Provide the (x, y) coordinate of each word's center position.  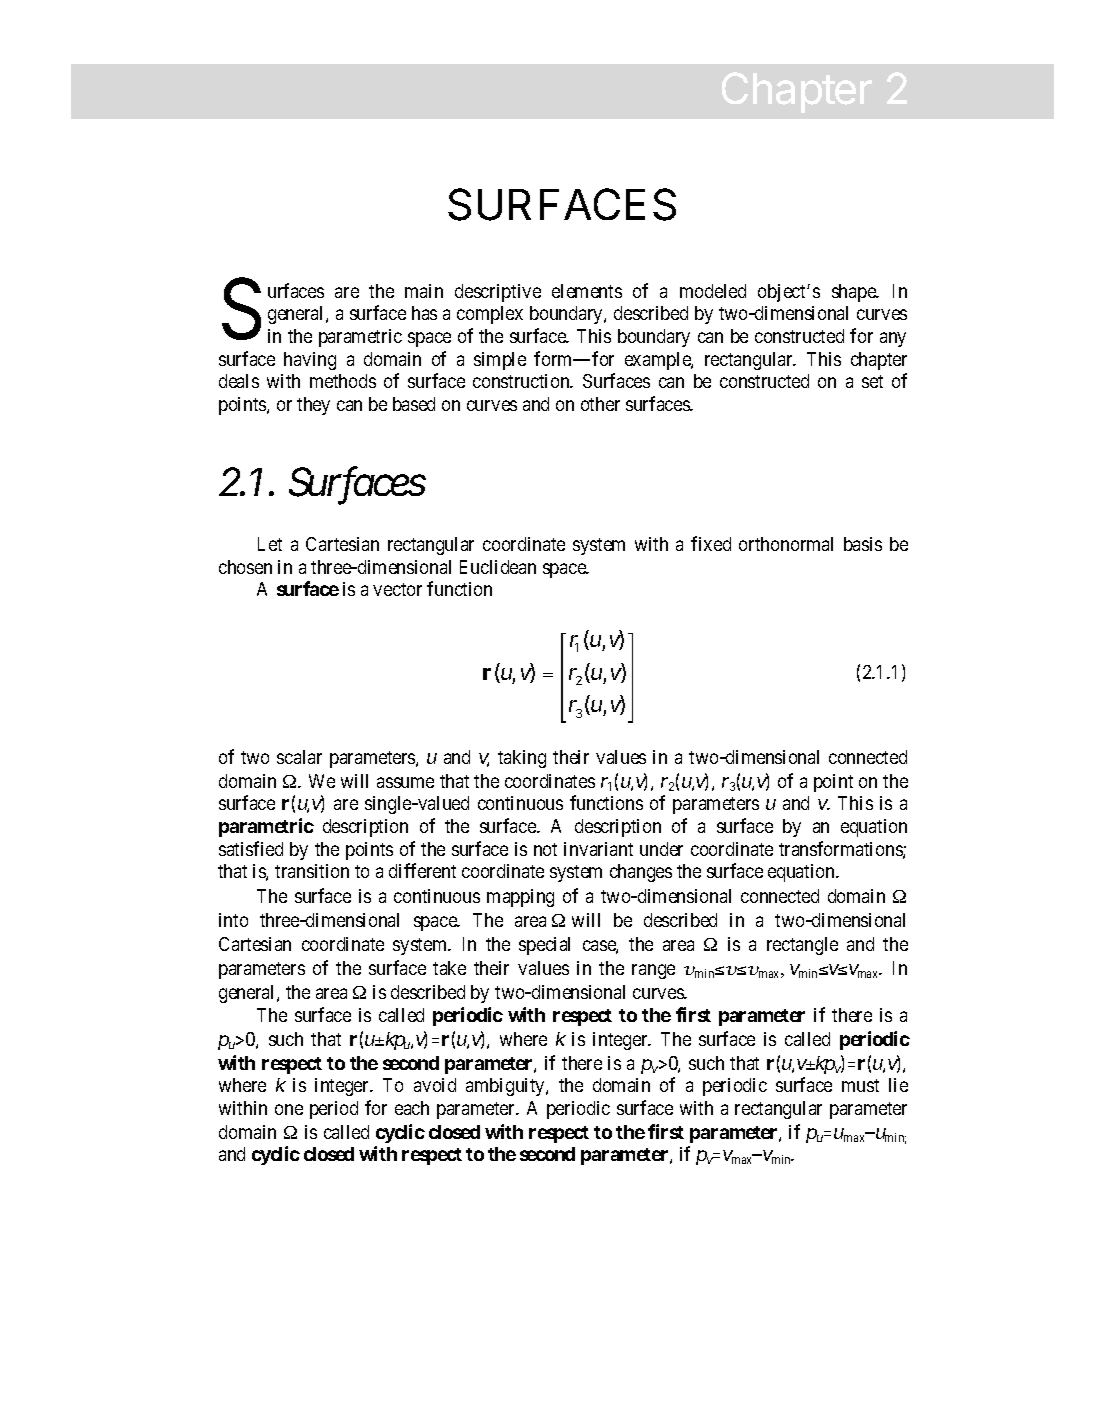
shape (855, 293)
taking (522, 759)
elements (587, 291)
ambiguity (506, 1087)
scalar (299, 757)
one (289, 1109)
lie (898, 1085)
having (310, 361)
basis (863, 544)
